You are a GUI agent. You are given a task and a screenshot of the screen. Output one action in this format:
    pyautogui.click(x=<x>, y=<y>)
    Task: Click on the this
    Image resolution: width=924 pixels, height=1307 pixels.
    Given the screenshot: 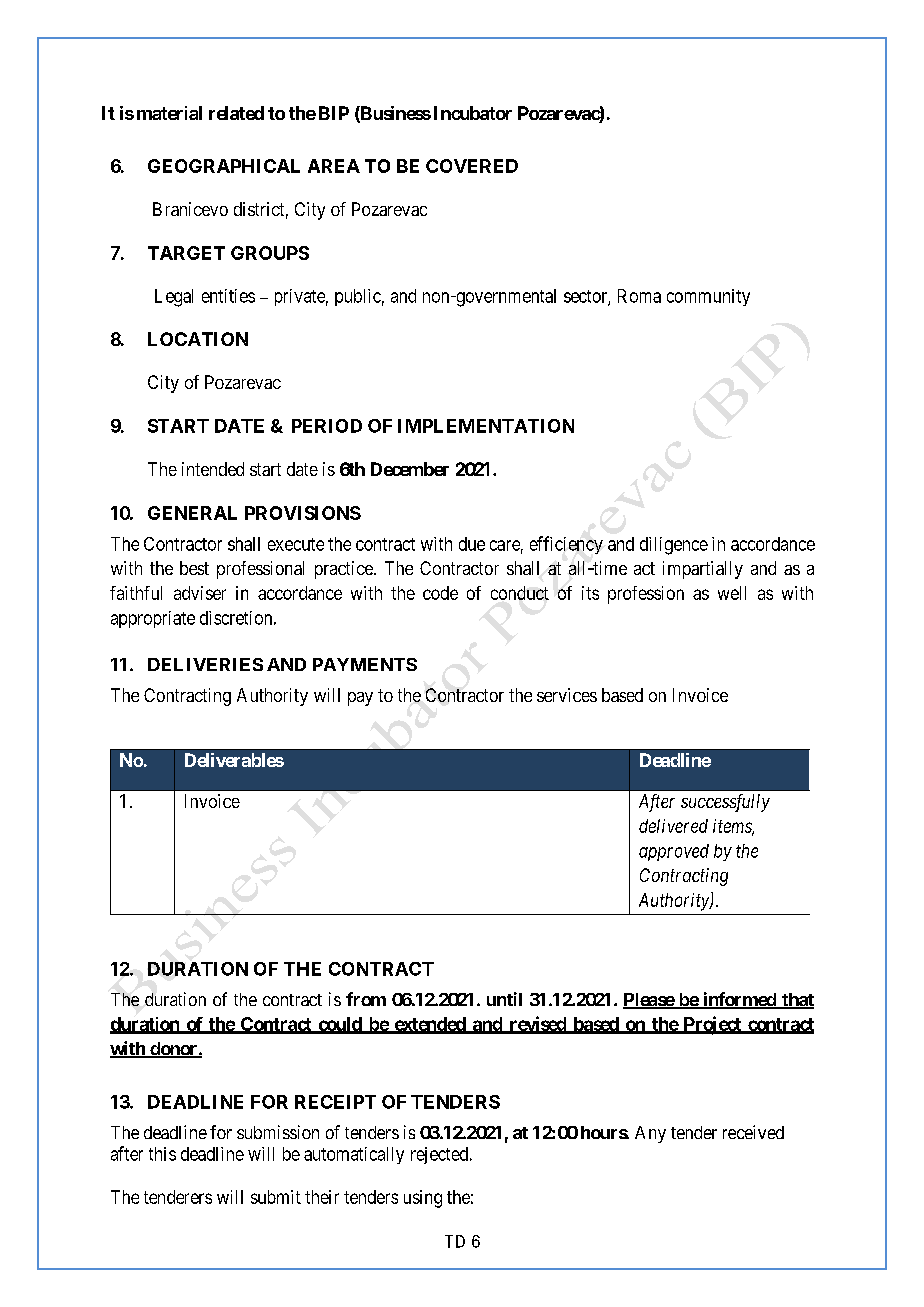 What is the action you would take?
    pyautogui.click(x=162, y=1154)
